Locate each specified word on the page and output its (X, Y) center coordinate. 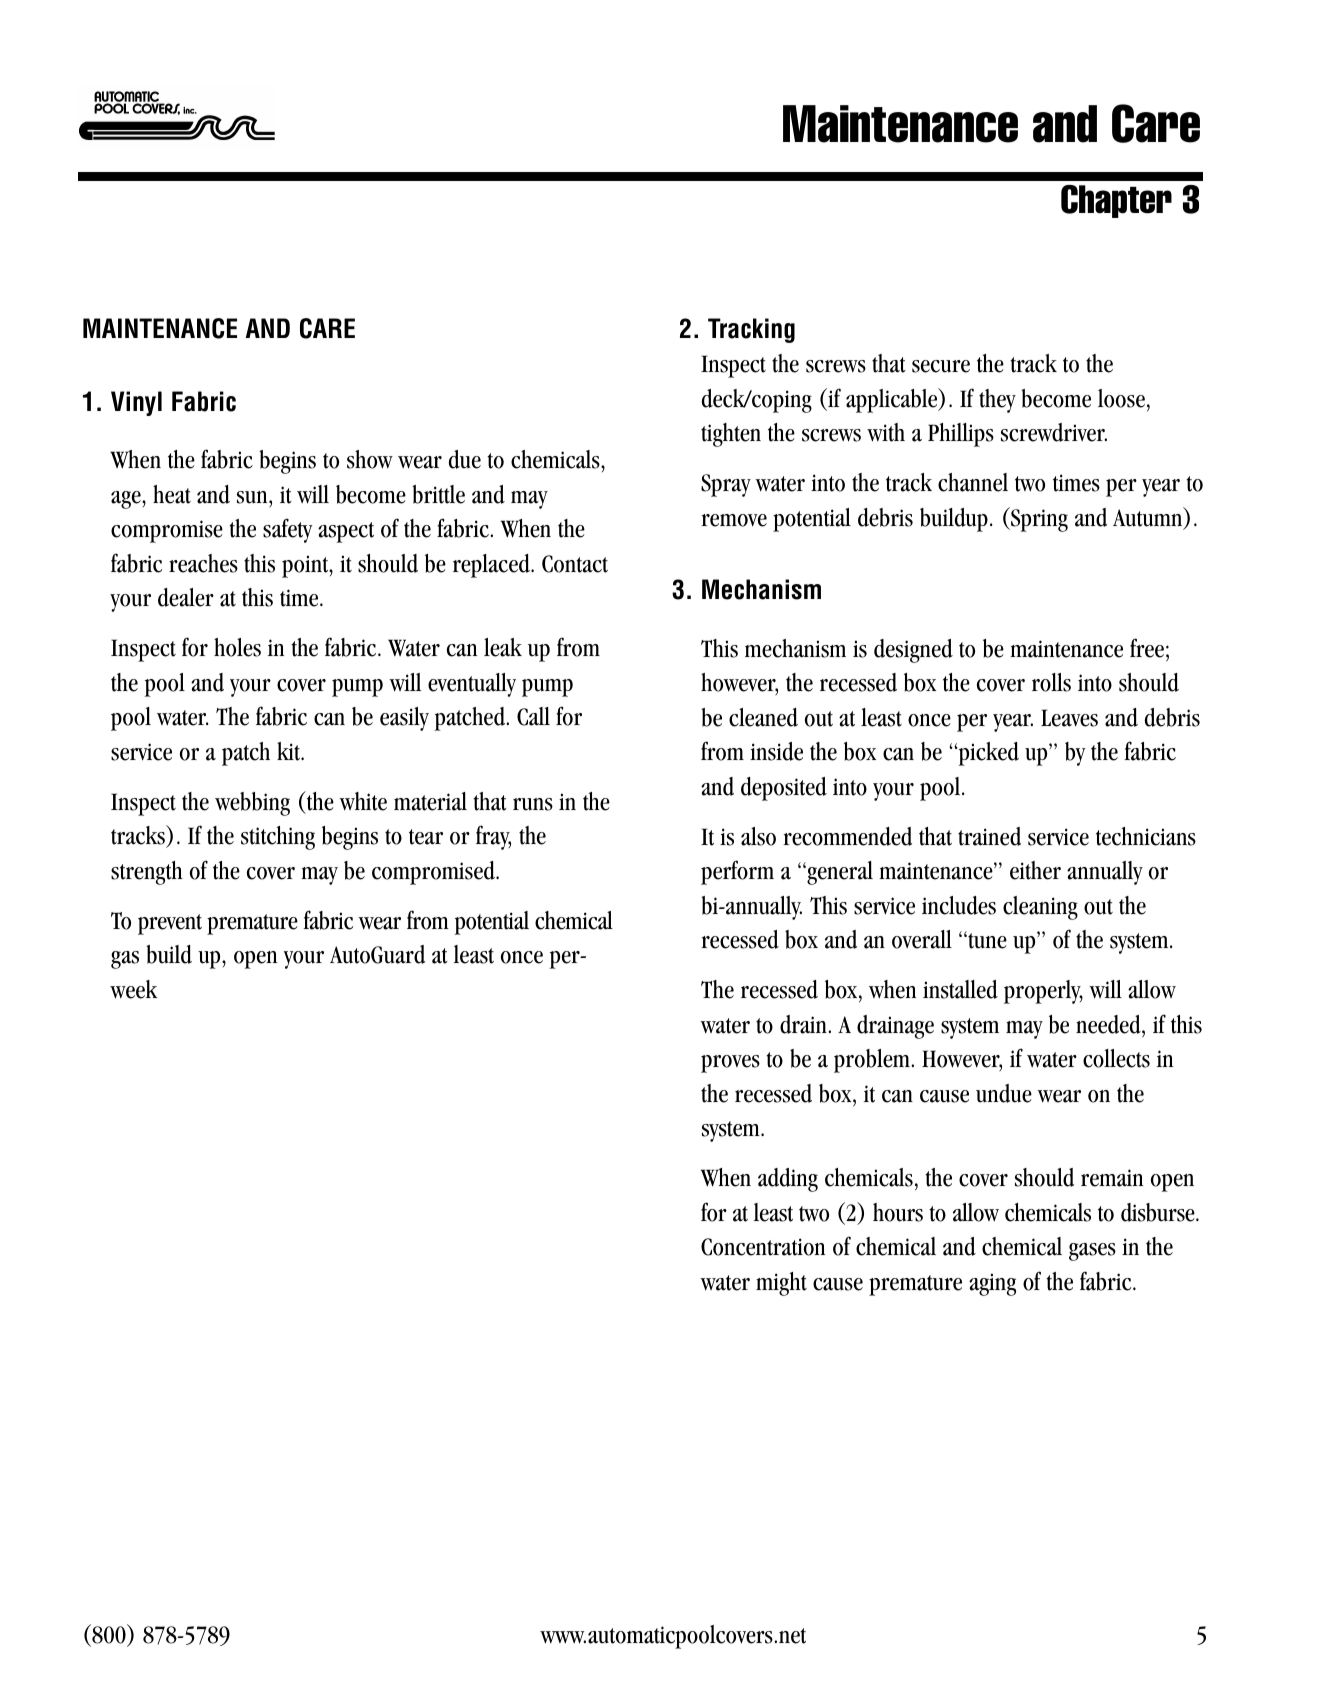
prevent (170, 924)
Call (533, 716)
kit (290, 751)
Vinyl (136, 403)
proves (730, 1064)
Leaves (1069, 718)
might (781, 1284)
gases (1092, 1252)
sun (253, 497)
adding (788, 1180)
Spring (1038, 519)
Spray (726, 485)
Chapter (1116, 201)
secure (941, 366)
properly (1043, 992)
